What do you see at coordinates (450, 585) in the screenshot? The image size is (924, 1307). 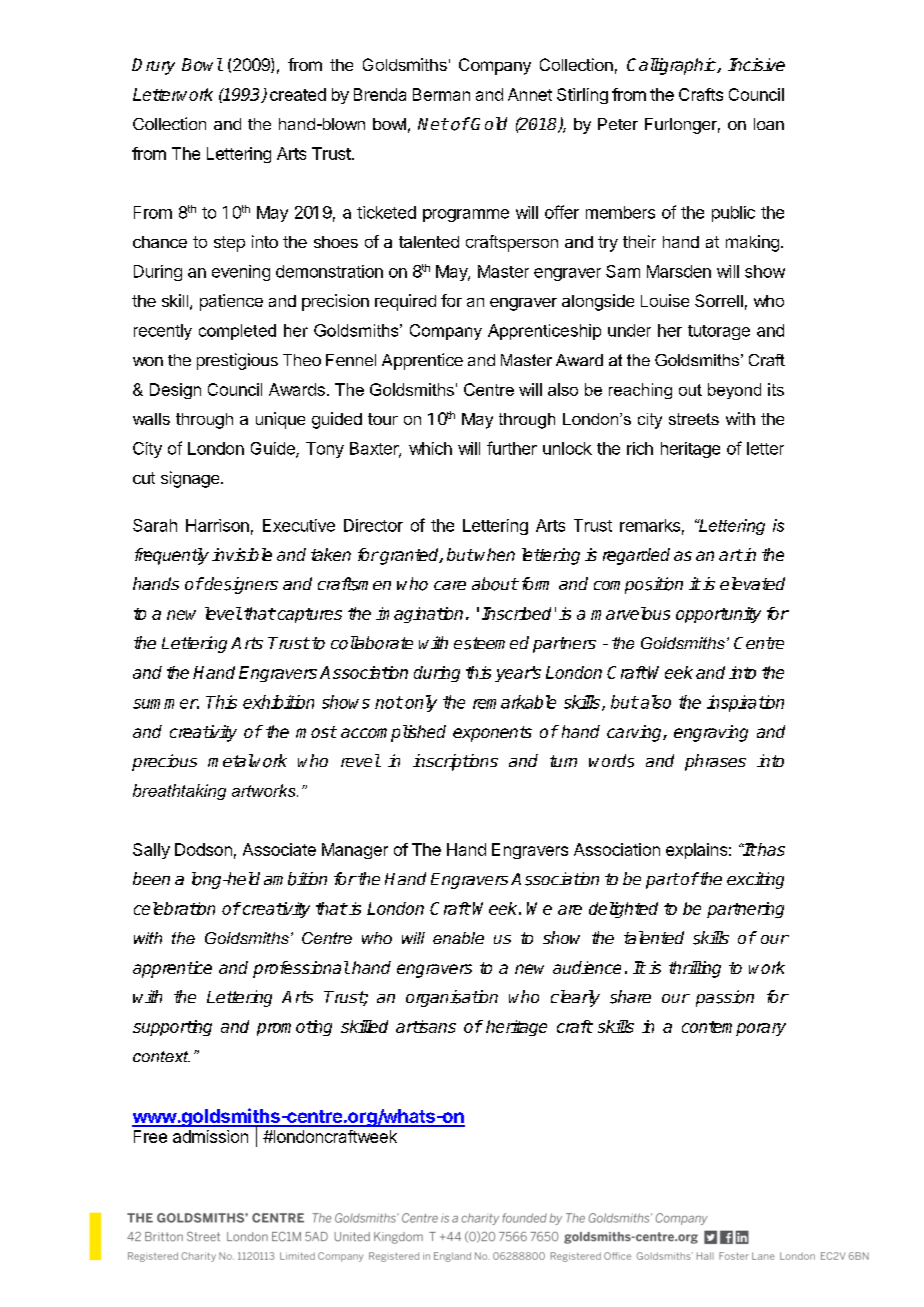 I see `care` at bounding box center [450, 585].
